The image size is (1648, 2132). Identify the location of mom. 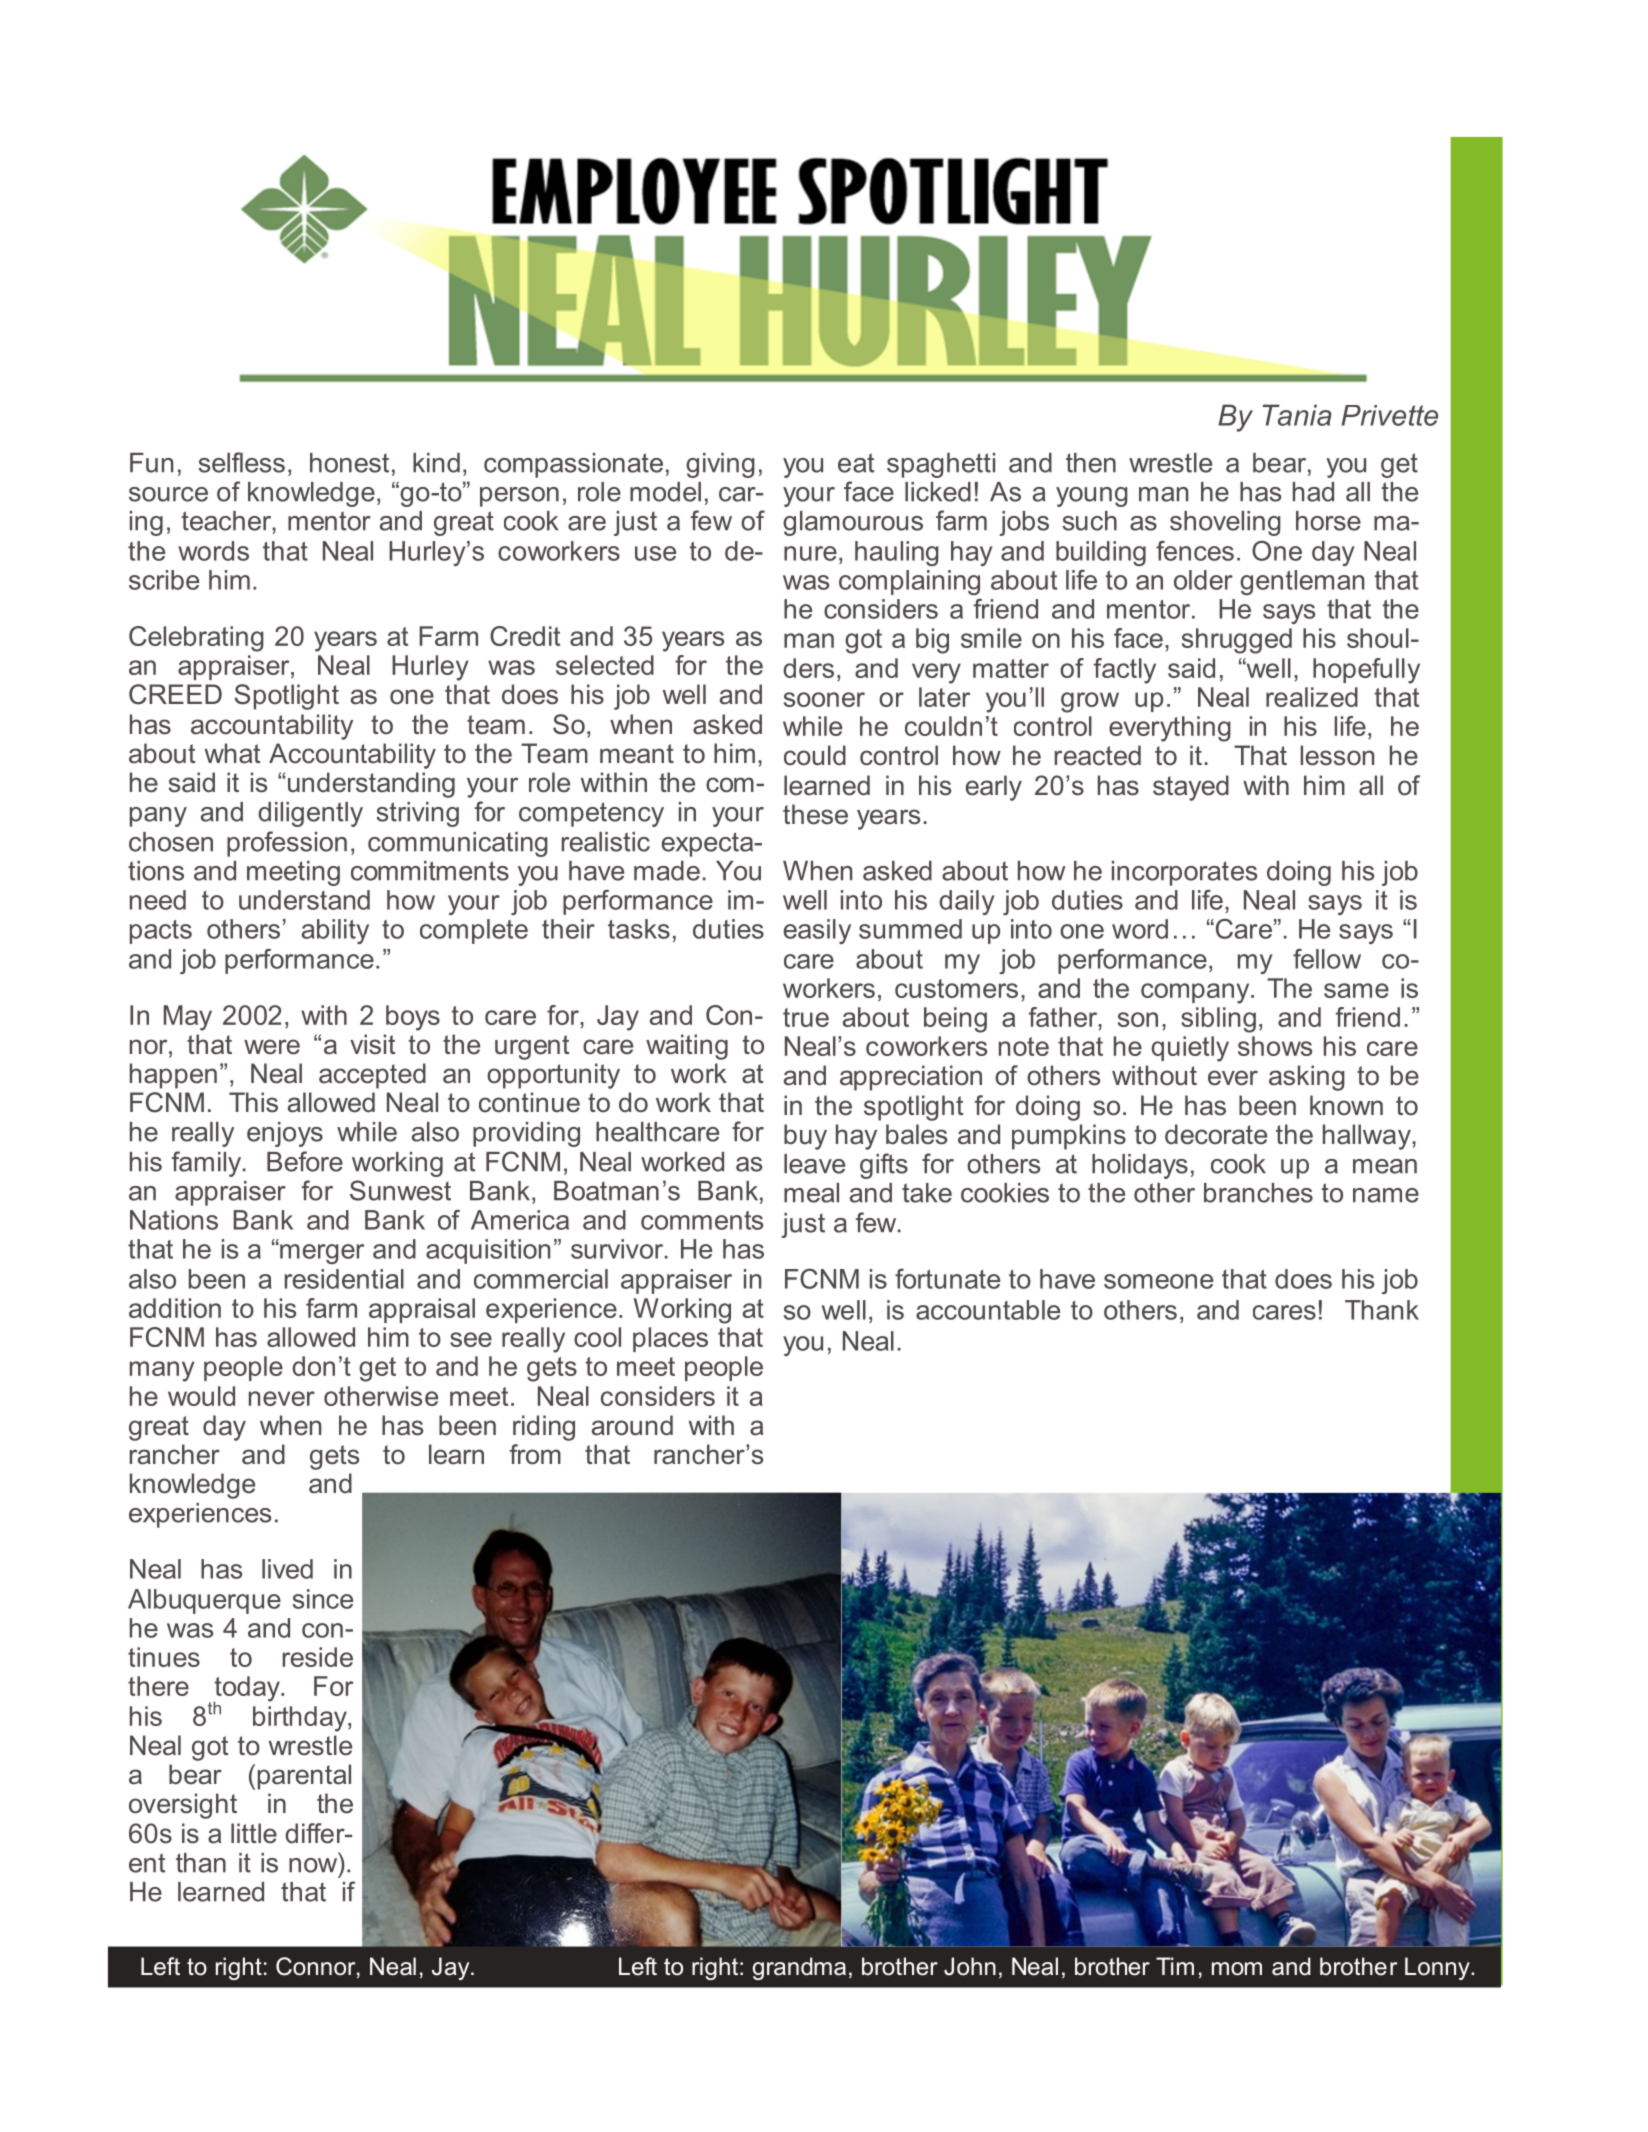
(1237, 1969).
